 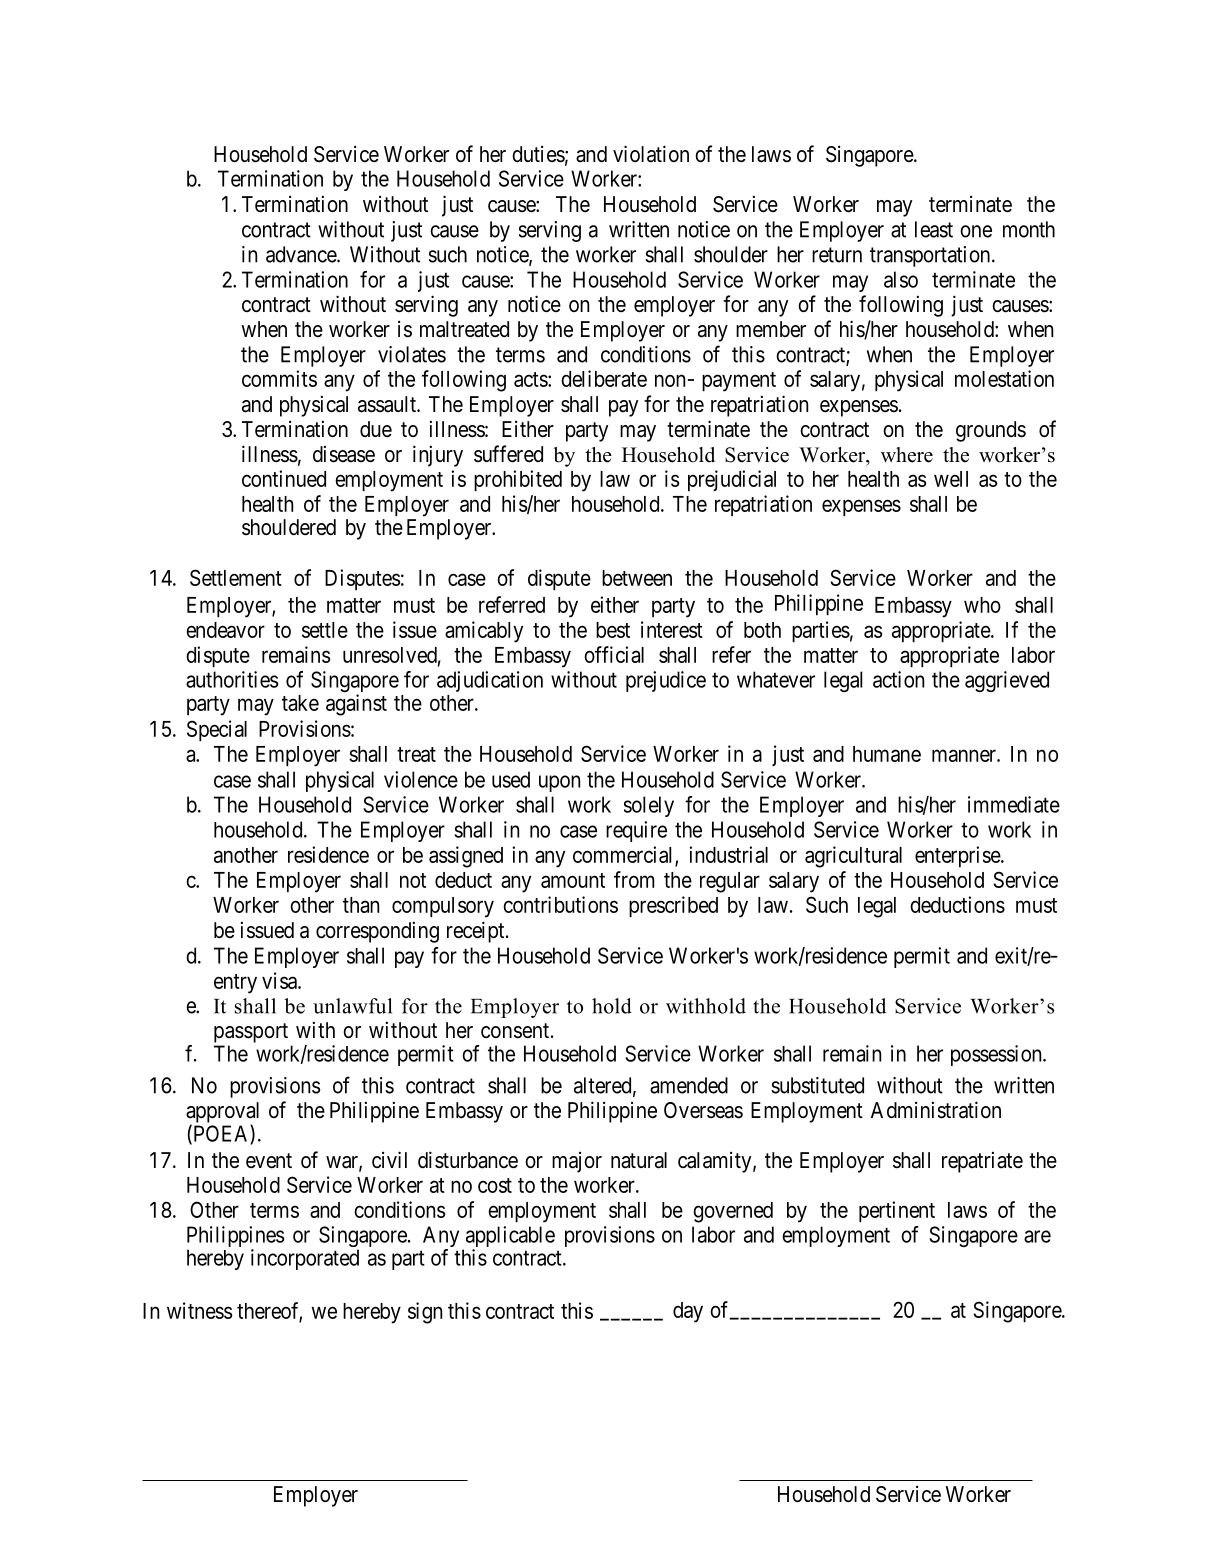 I want to click on unlawful, so click(x=352, y=1006).
